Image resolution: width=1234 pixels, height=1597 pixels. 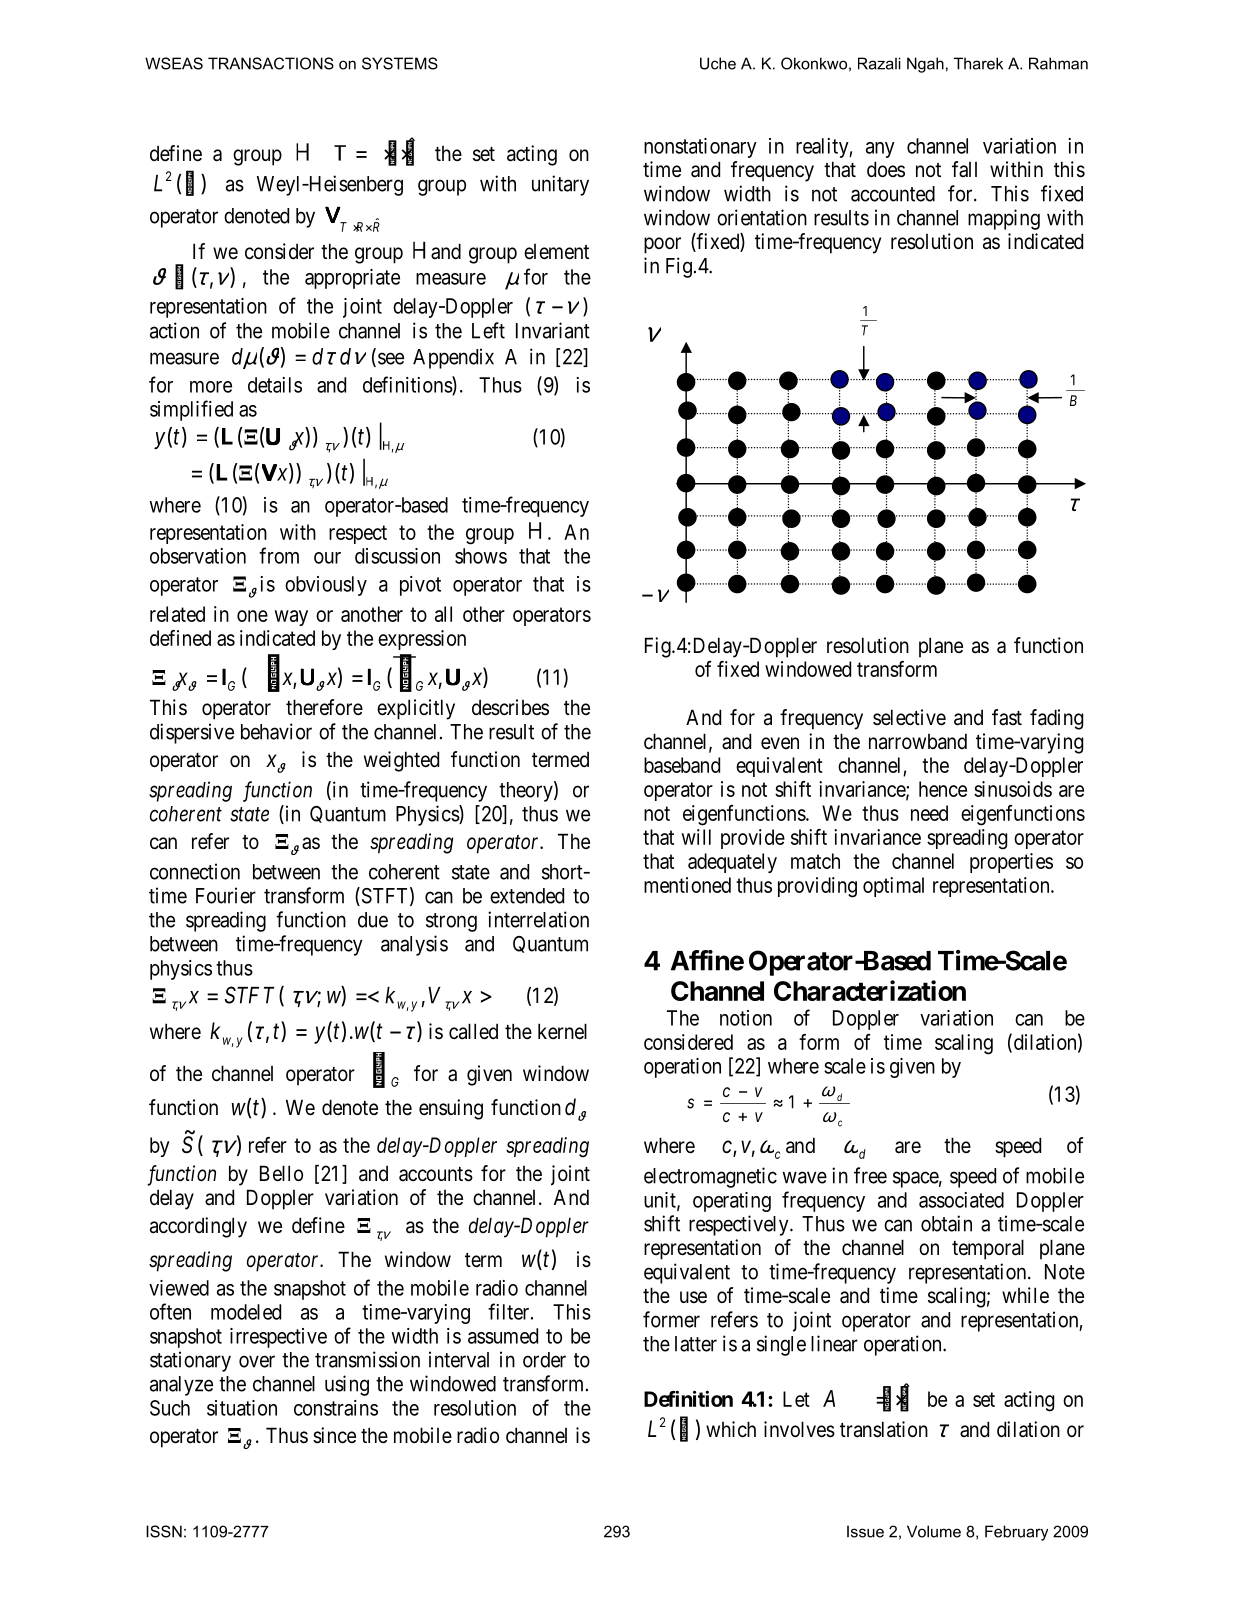 What do you see at coordinates (1004, 219) in the page?
I see `mapping` at bounding box center [1004, 219].
